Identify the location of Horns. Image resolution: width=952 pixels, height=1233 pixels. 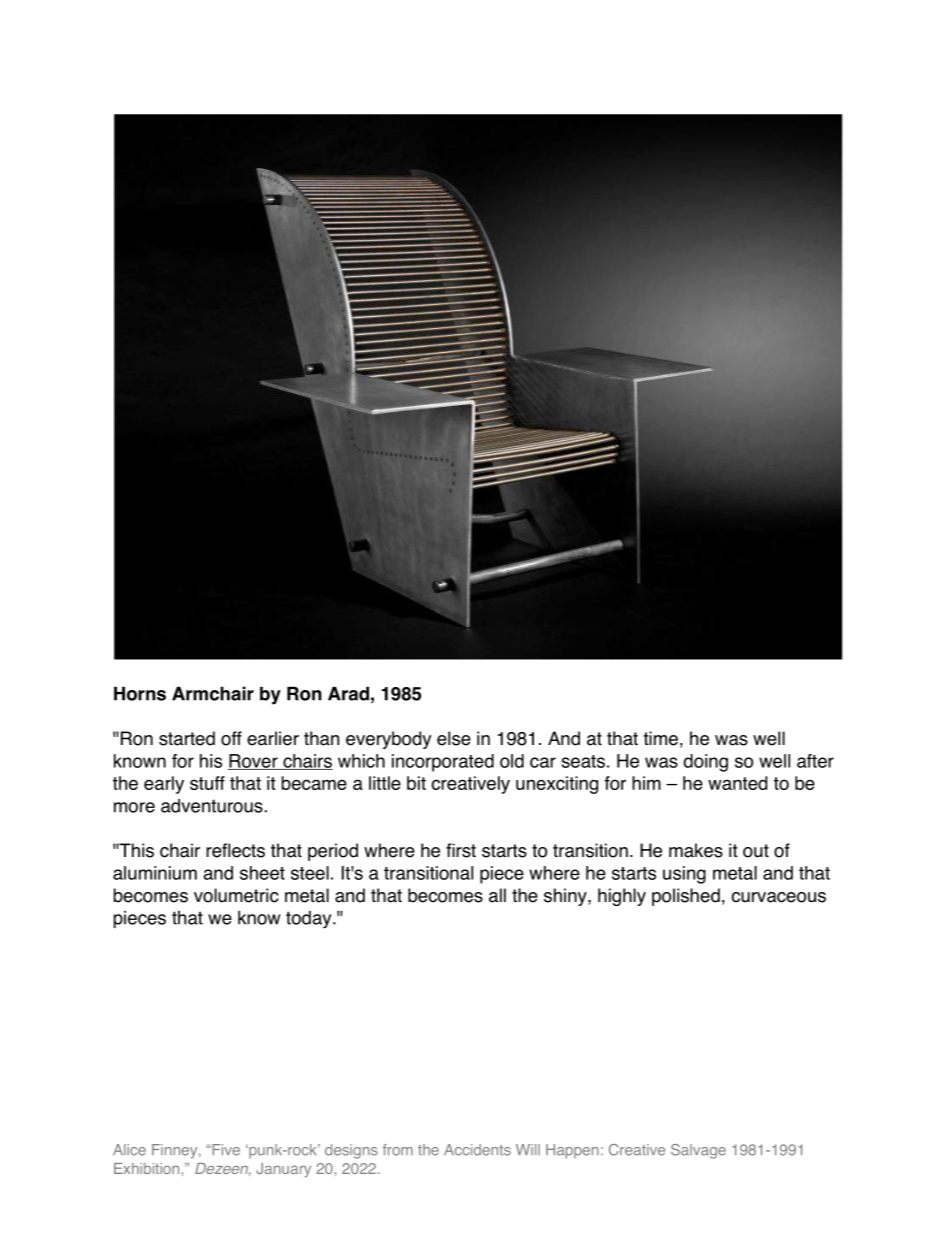
(140, 693).
